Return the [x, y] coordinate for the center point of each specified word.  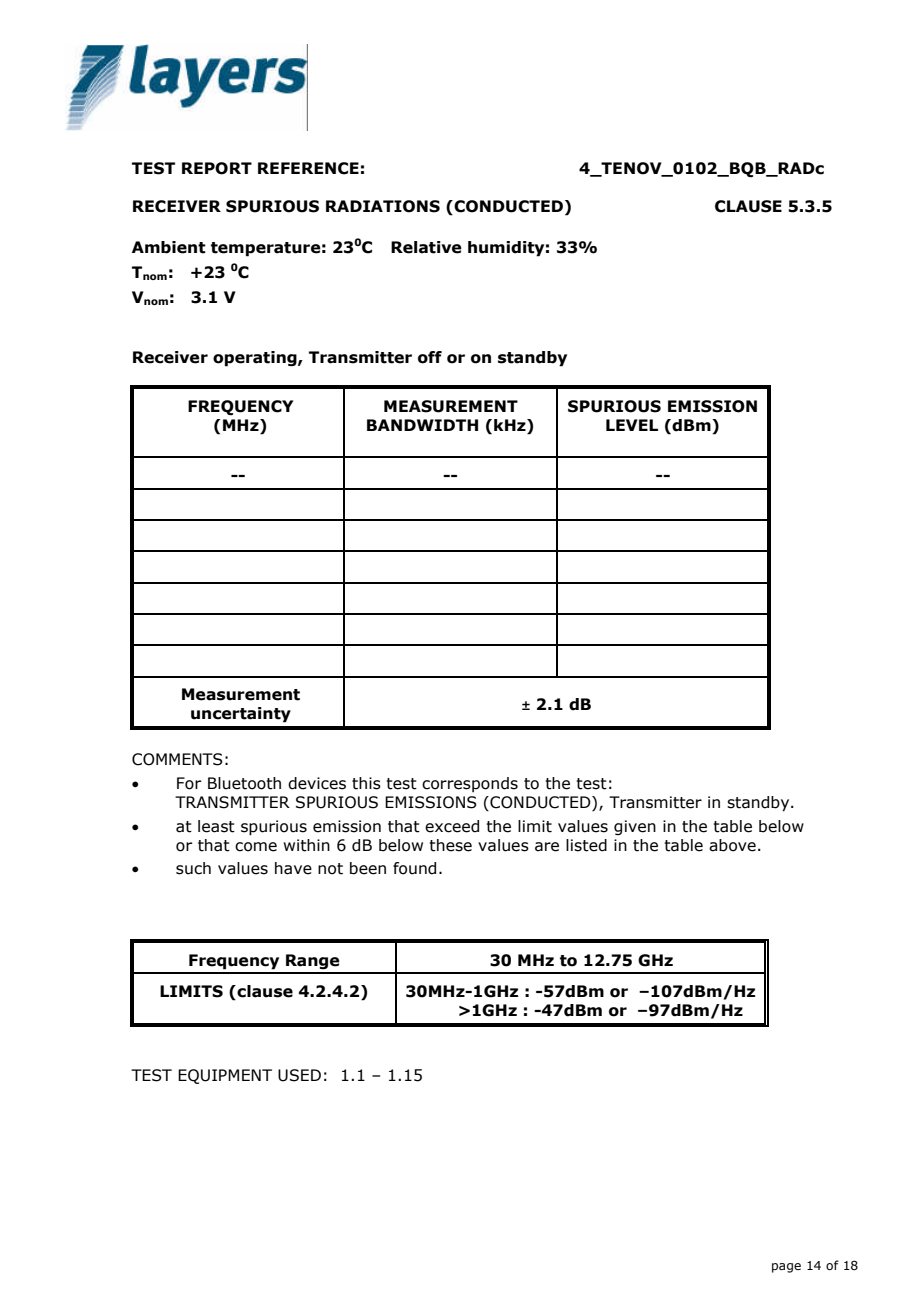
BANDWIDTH [422, 425]
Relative [426, 247]
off [430, 357]
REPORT [217, 168]
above [732, 845]
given [635, 827]
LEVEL [632, 425]
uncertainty [241, 715]
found [414, 868]
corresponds [470, 784]
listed [586, 845]
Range [313, 962]
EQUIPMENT [225, 1076]
